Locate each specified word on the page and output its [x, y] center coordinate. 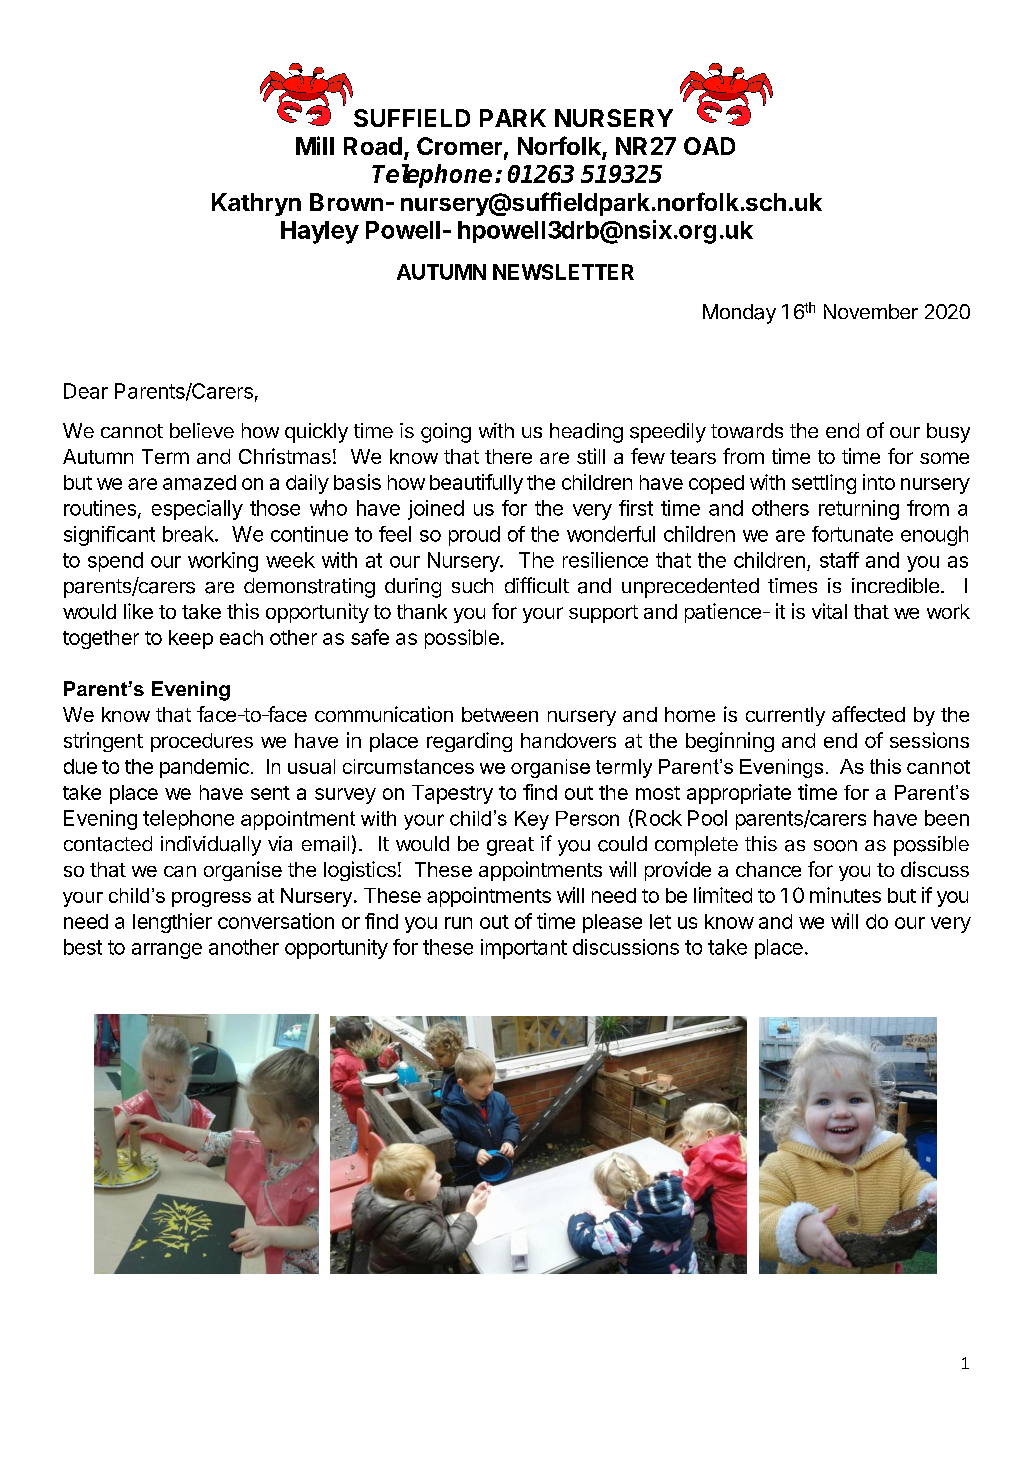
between [500, 714]
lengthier [172, 923]
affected [868, 714]
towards [747, 430]
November [871, 311]
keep [191, 639]
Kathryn [256, 204]
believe [202, 430]
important [524, 949]
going [446, 433]
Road [373, 146]
